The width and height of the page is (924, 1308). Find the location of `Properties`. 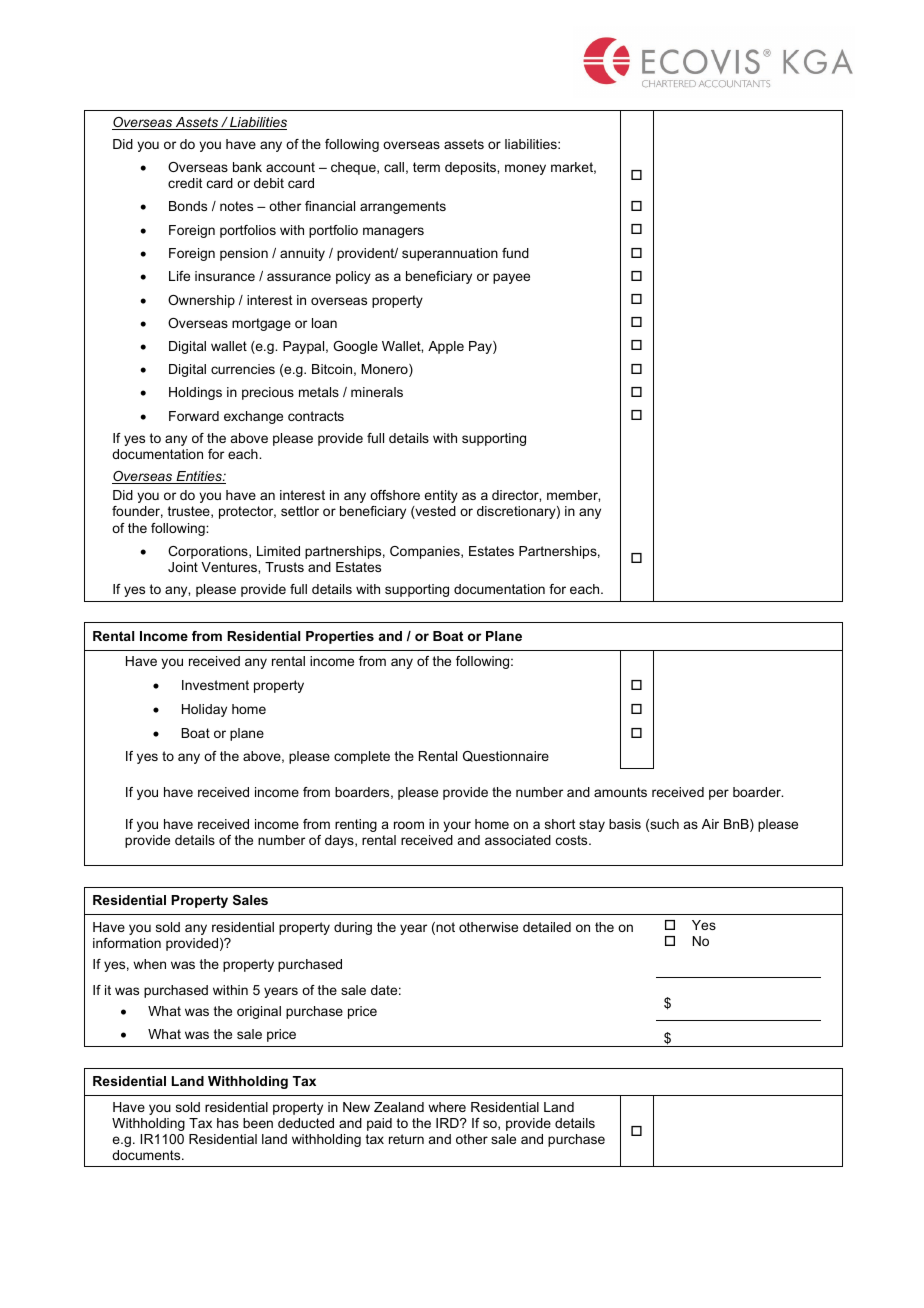

Properties is located at coordinates (340, 637).
